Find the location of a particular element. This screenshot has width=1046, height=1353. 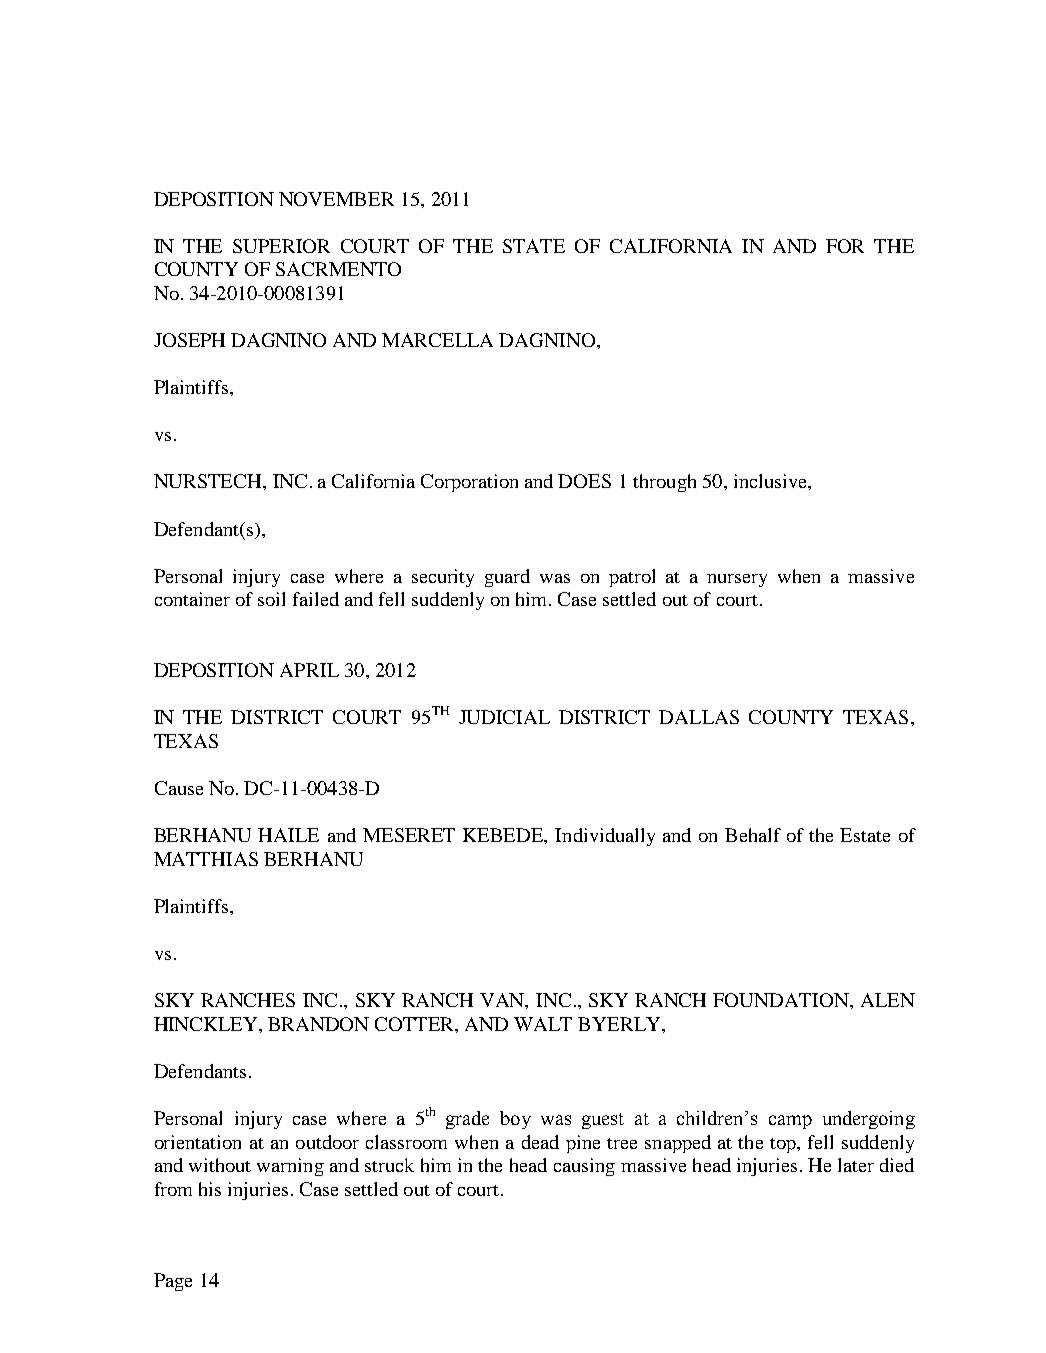

DALLAS is located at coordinates (699, 717).
